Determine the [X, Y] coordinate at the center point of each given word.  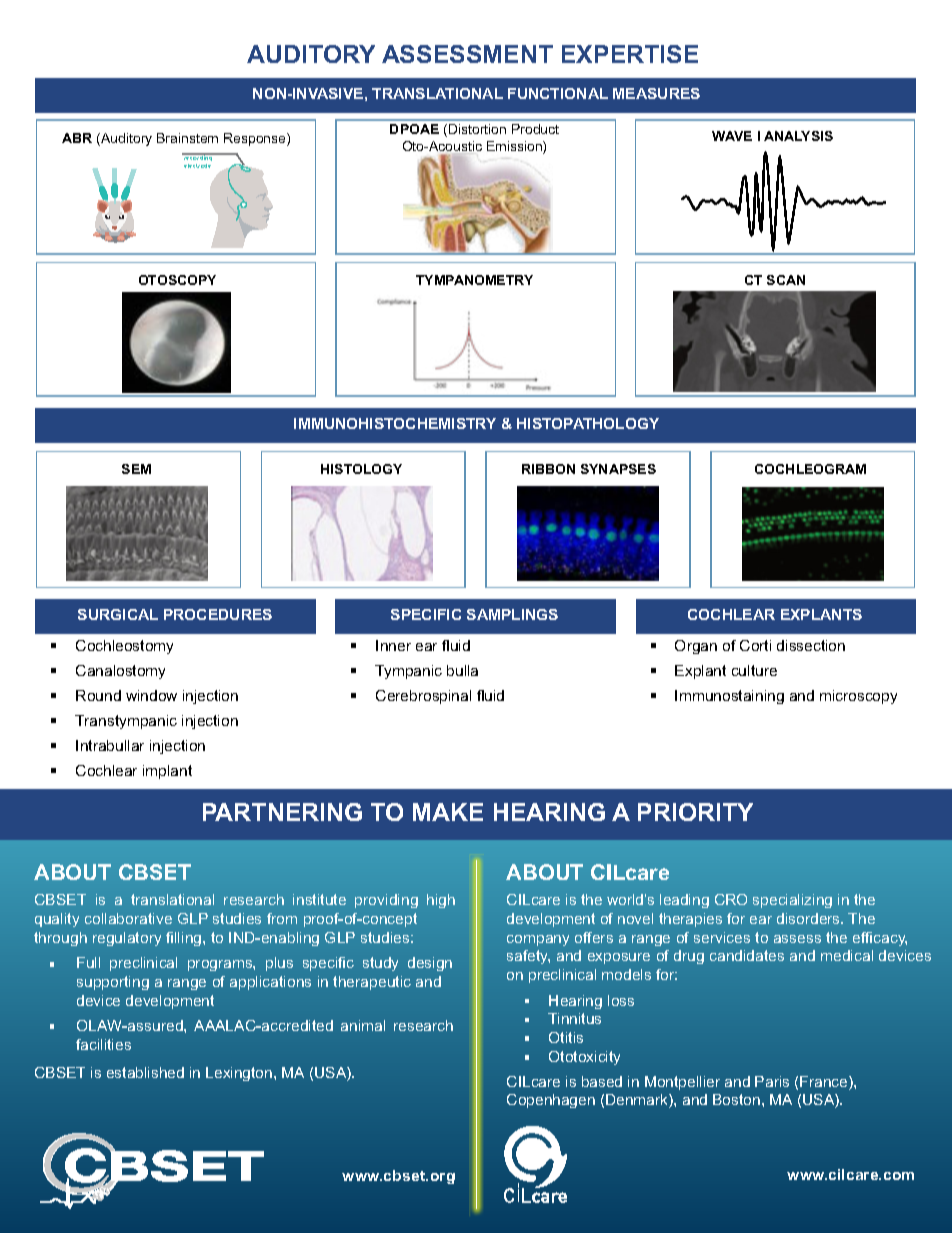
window [151, 695]
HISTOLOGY [361, 469]
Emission [515, 147]
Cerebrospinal [423, 697]
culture [754, 670]
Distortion [477, 129]
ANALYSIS [798, 136]
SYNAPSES [618, 469]
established [145, 1072]
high [441, 901]
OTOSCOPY [177, 280]
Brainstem [187, 138]
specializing [792, 901]
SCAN [786, 280]
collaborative [128, 918]
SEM [136, 469]
